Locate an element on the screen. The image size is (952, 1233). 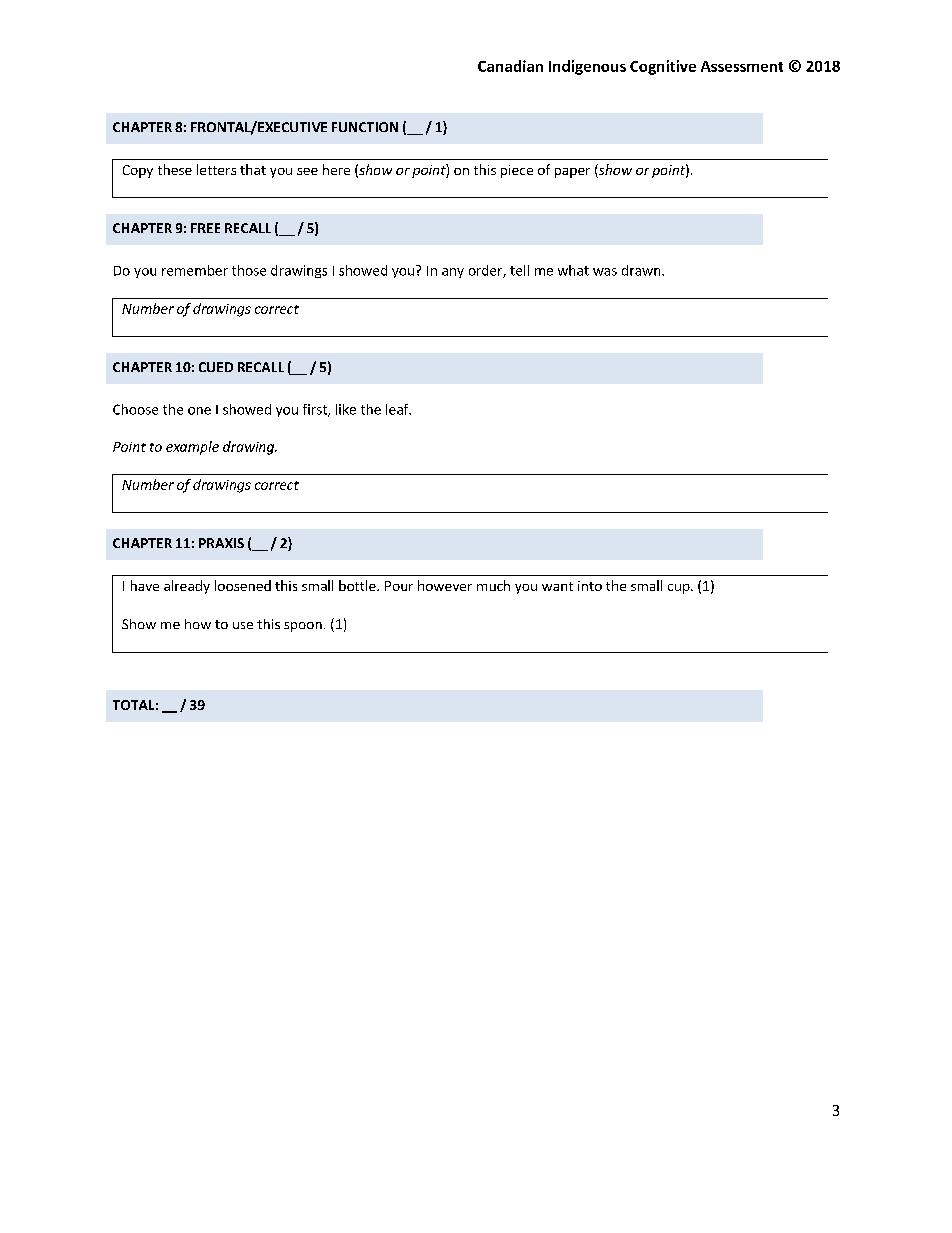
example is located at coordinates (192, 448).
